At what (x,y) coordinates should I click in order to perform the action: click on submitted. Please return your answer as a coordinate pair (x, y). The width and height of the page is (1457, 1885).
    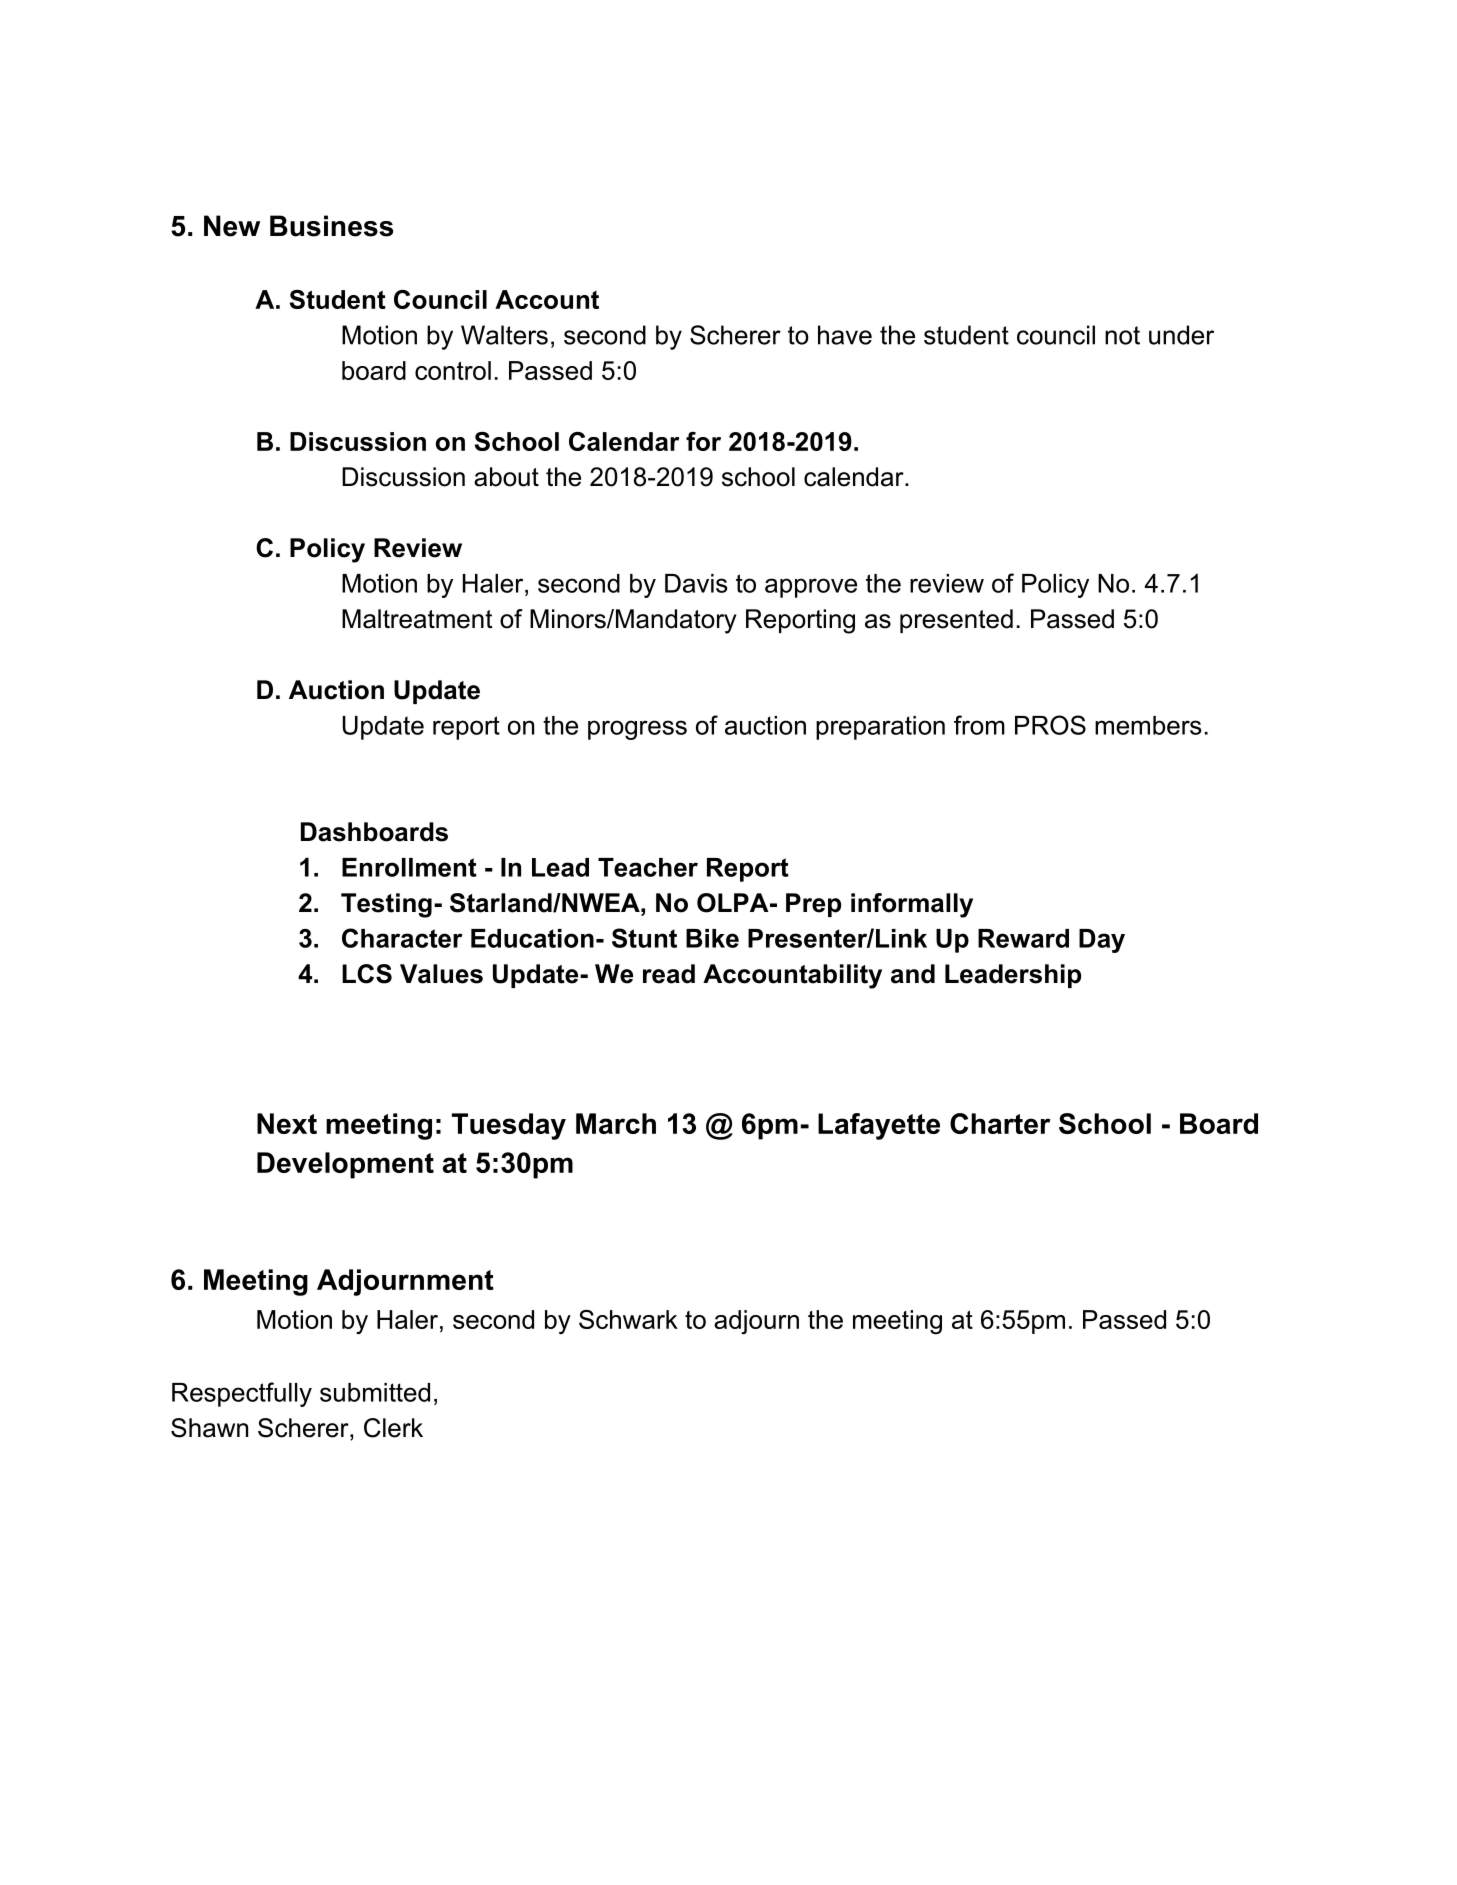
    Looking at the image, I should click on (375, 1392).
